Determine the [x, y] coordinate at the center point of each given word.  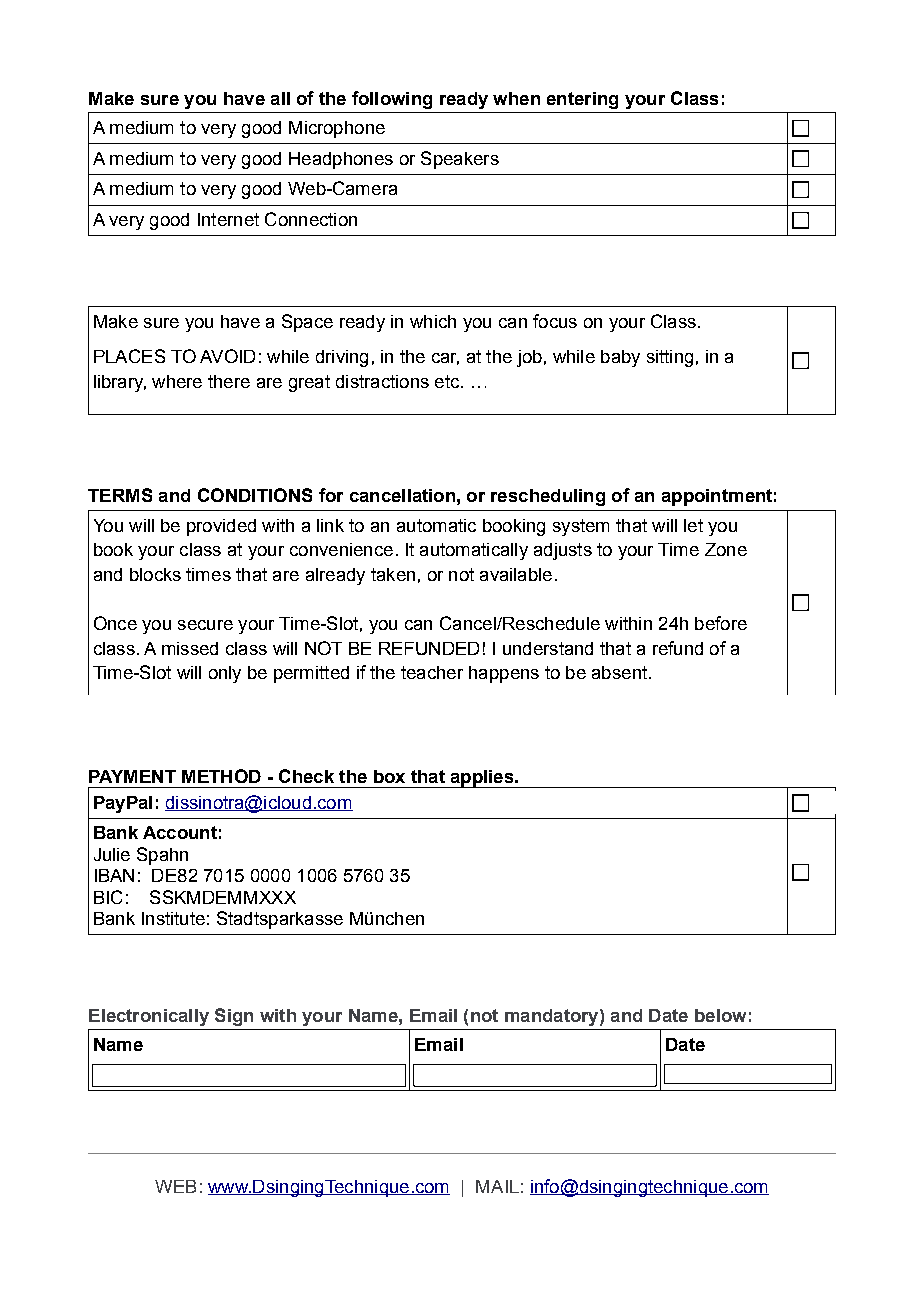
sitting [670, 358]
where [177, 381]
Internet [228, 219]
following [392, 100]
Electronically [149, 1017]
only [225, 674]
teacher [432, 672]
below [720, 1015]
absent [619, 672]
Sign [234, 1017]
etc [447, 381]
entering [582, 100]
